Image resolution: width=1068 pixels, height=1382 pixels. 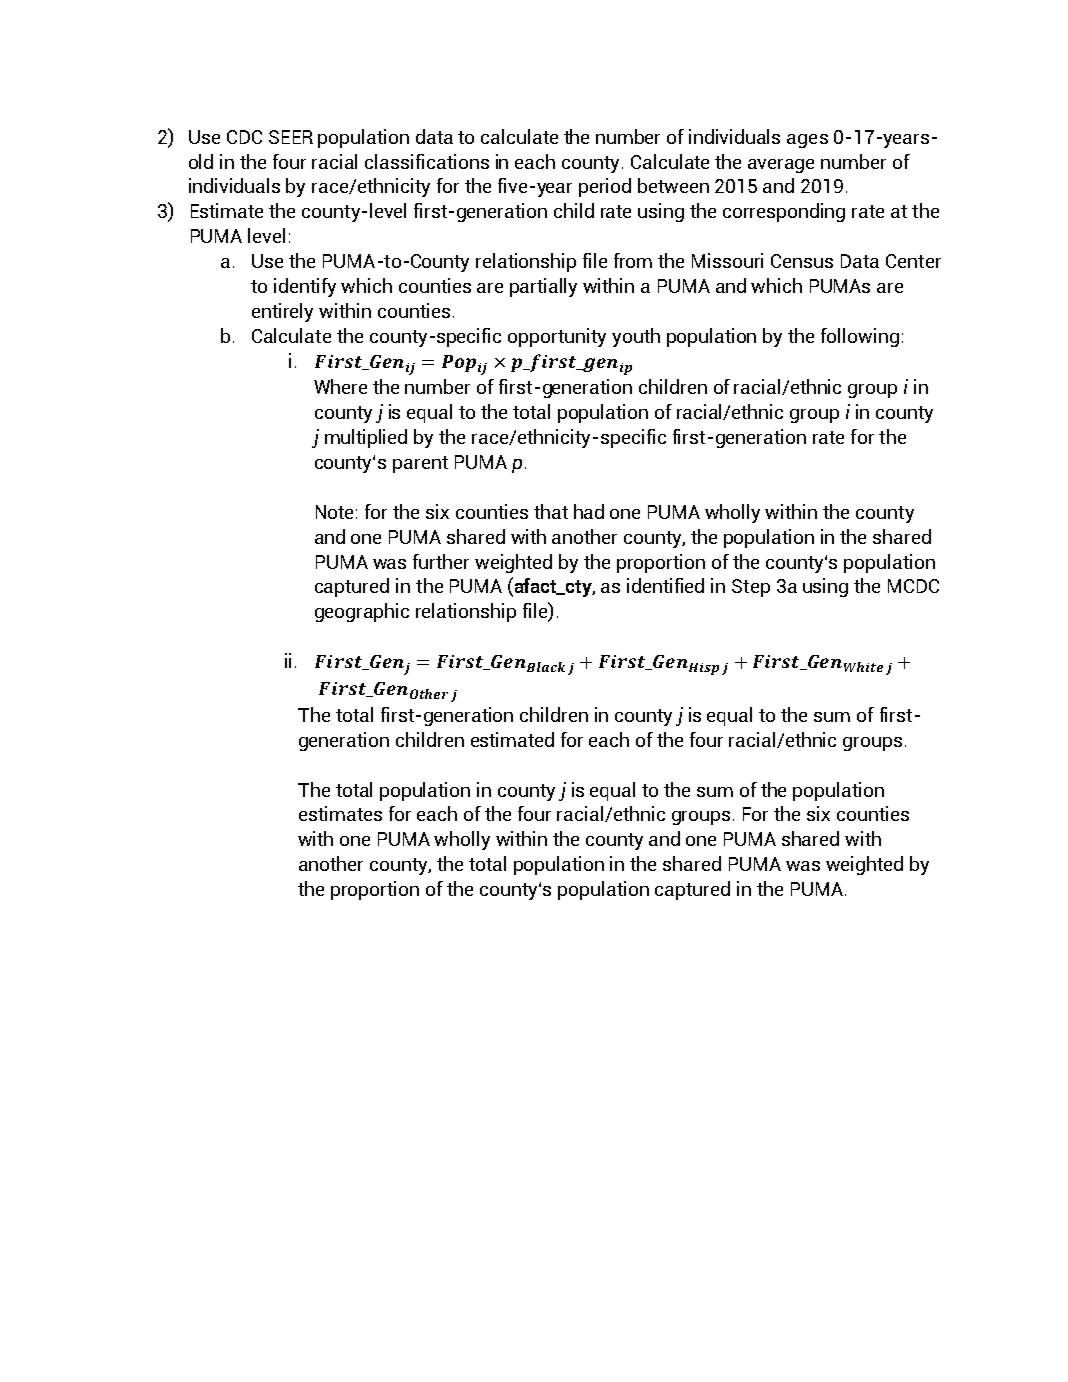 What do you see at coordinates (305, 287) in the document?
I see `identify` at bounding box center [305, 287].
